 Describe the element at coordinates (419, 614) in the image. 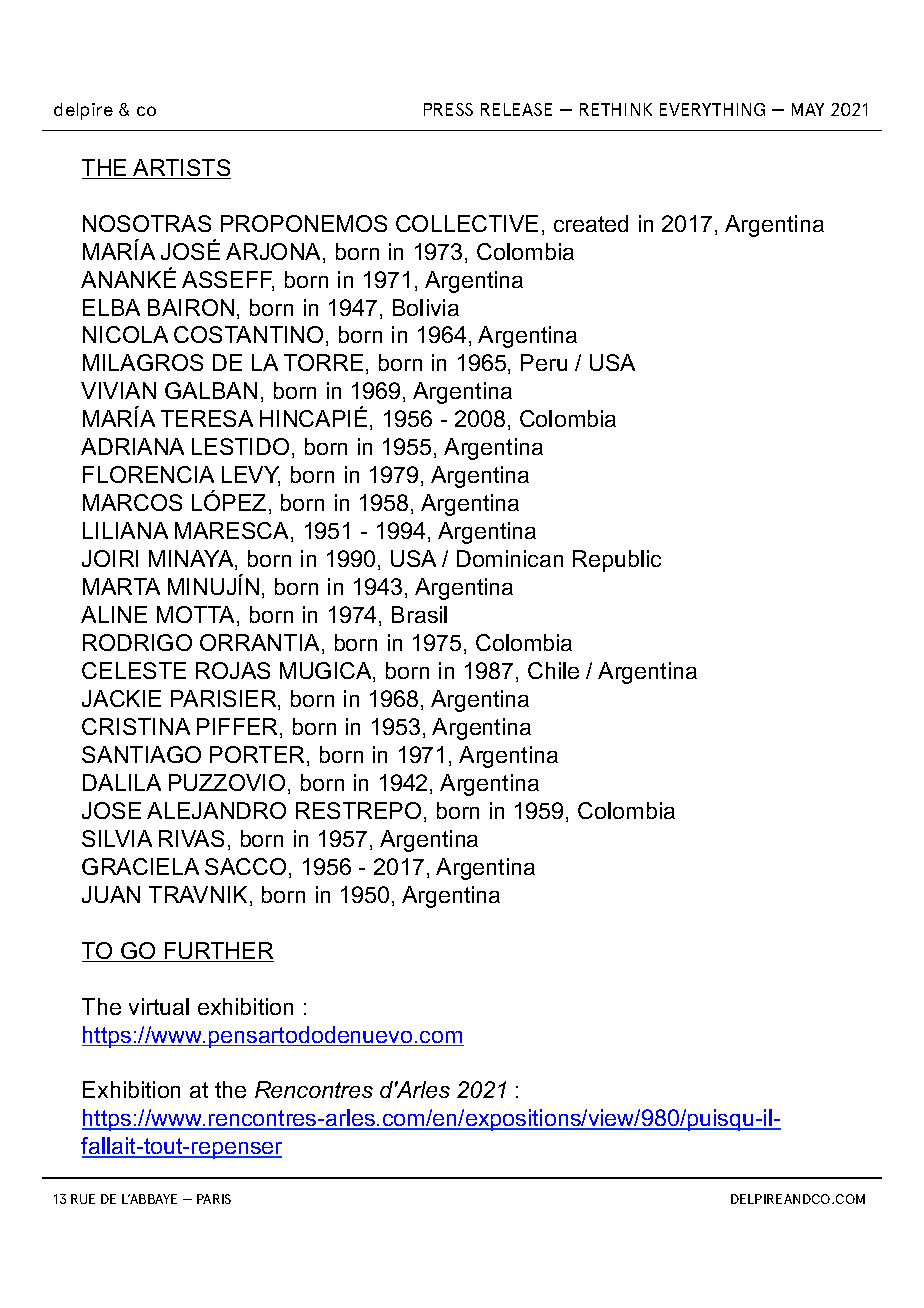

I see `Brasil` at that location.
